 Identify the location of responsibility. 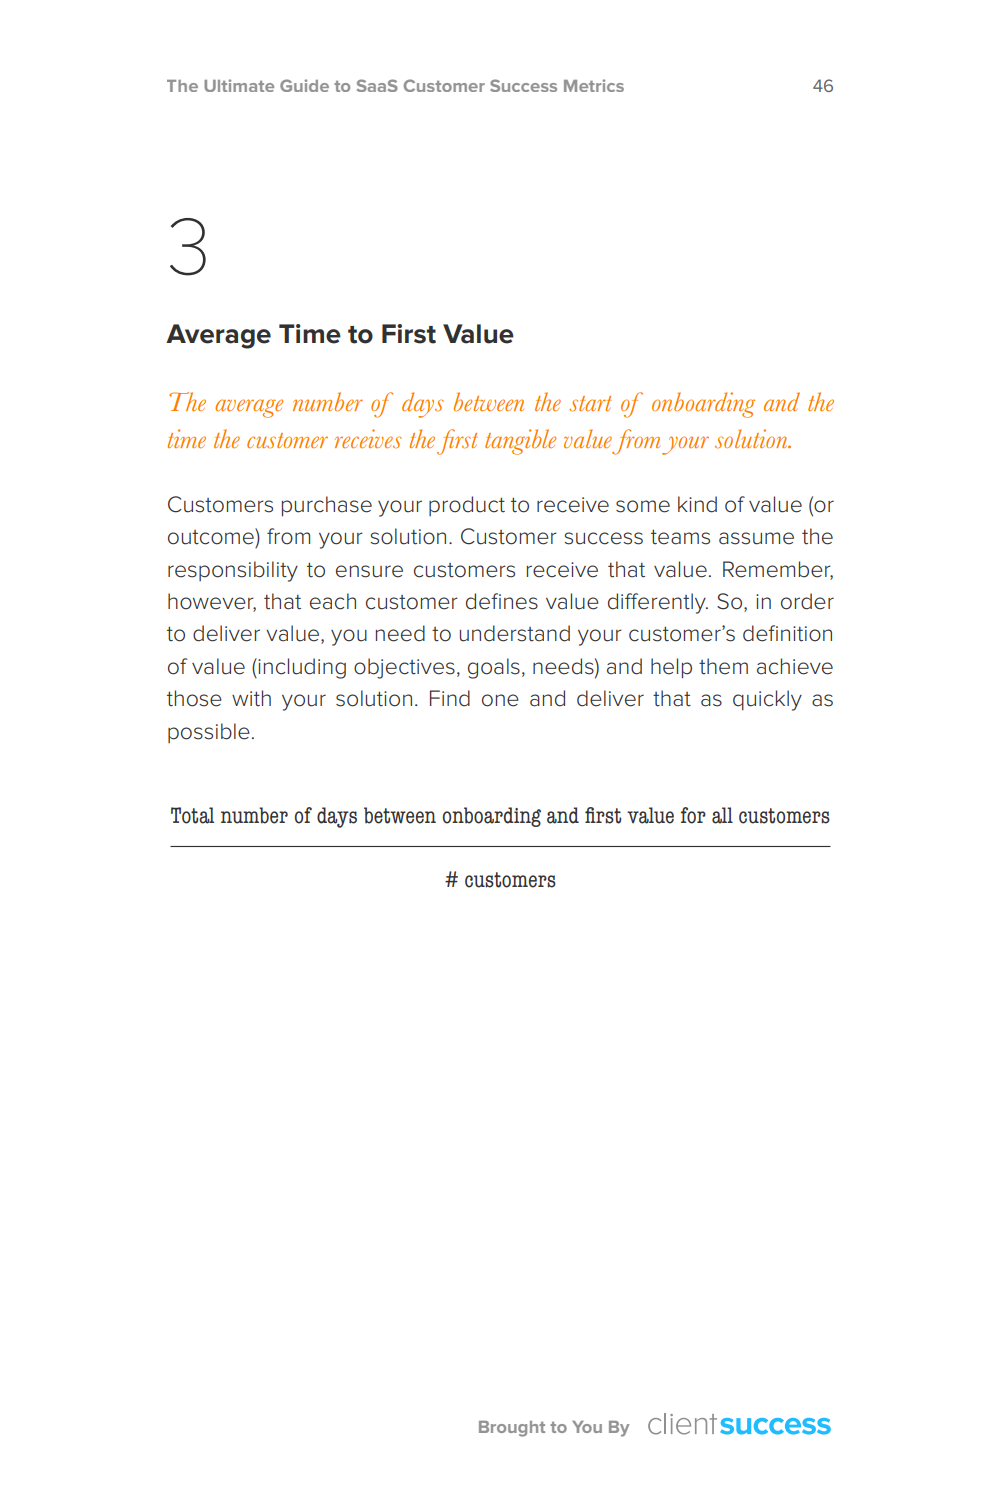
(233, 571).
